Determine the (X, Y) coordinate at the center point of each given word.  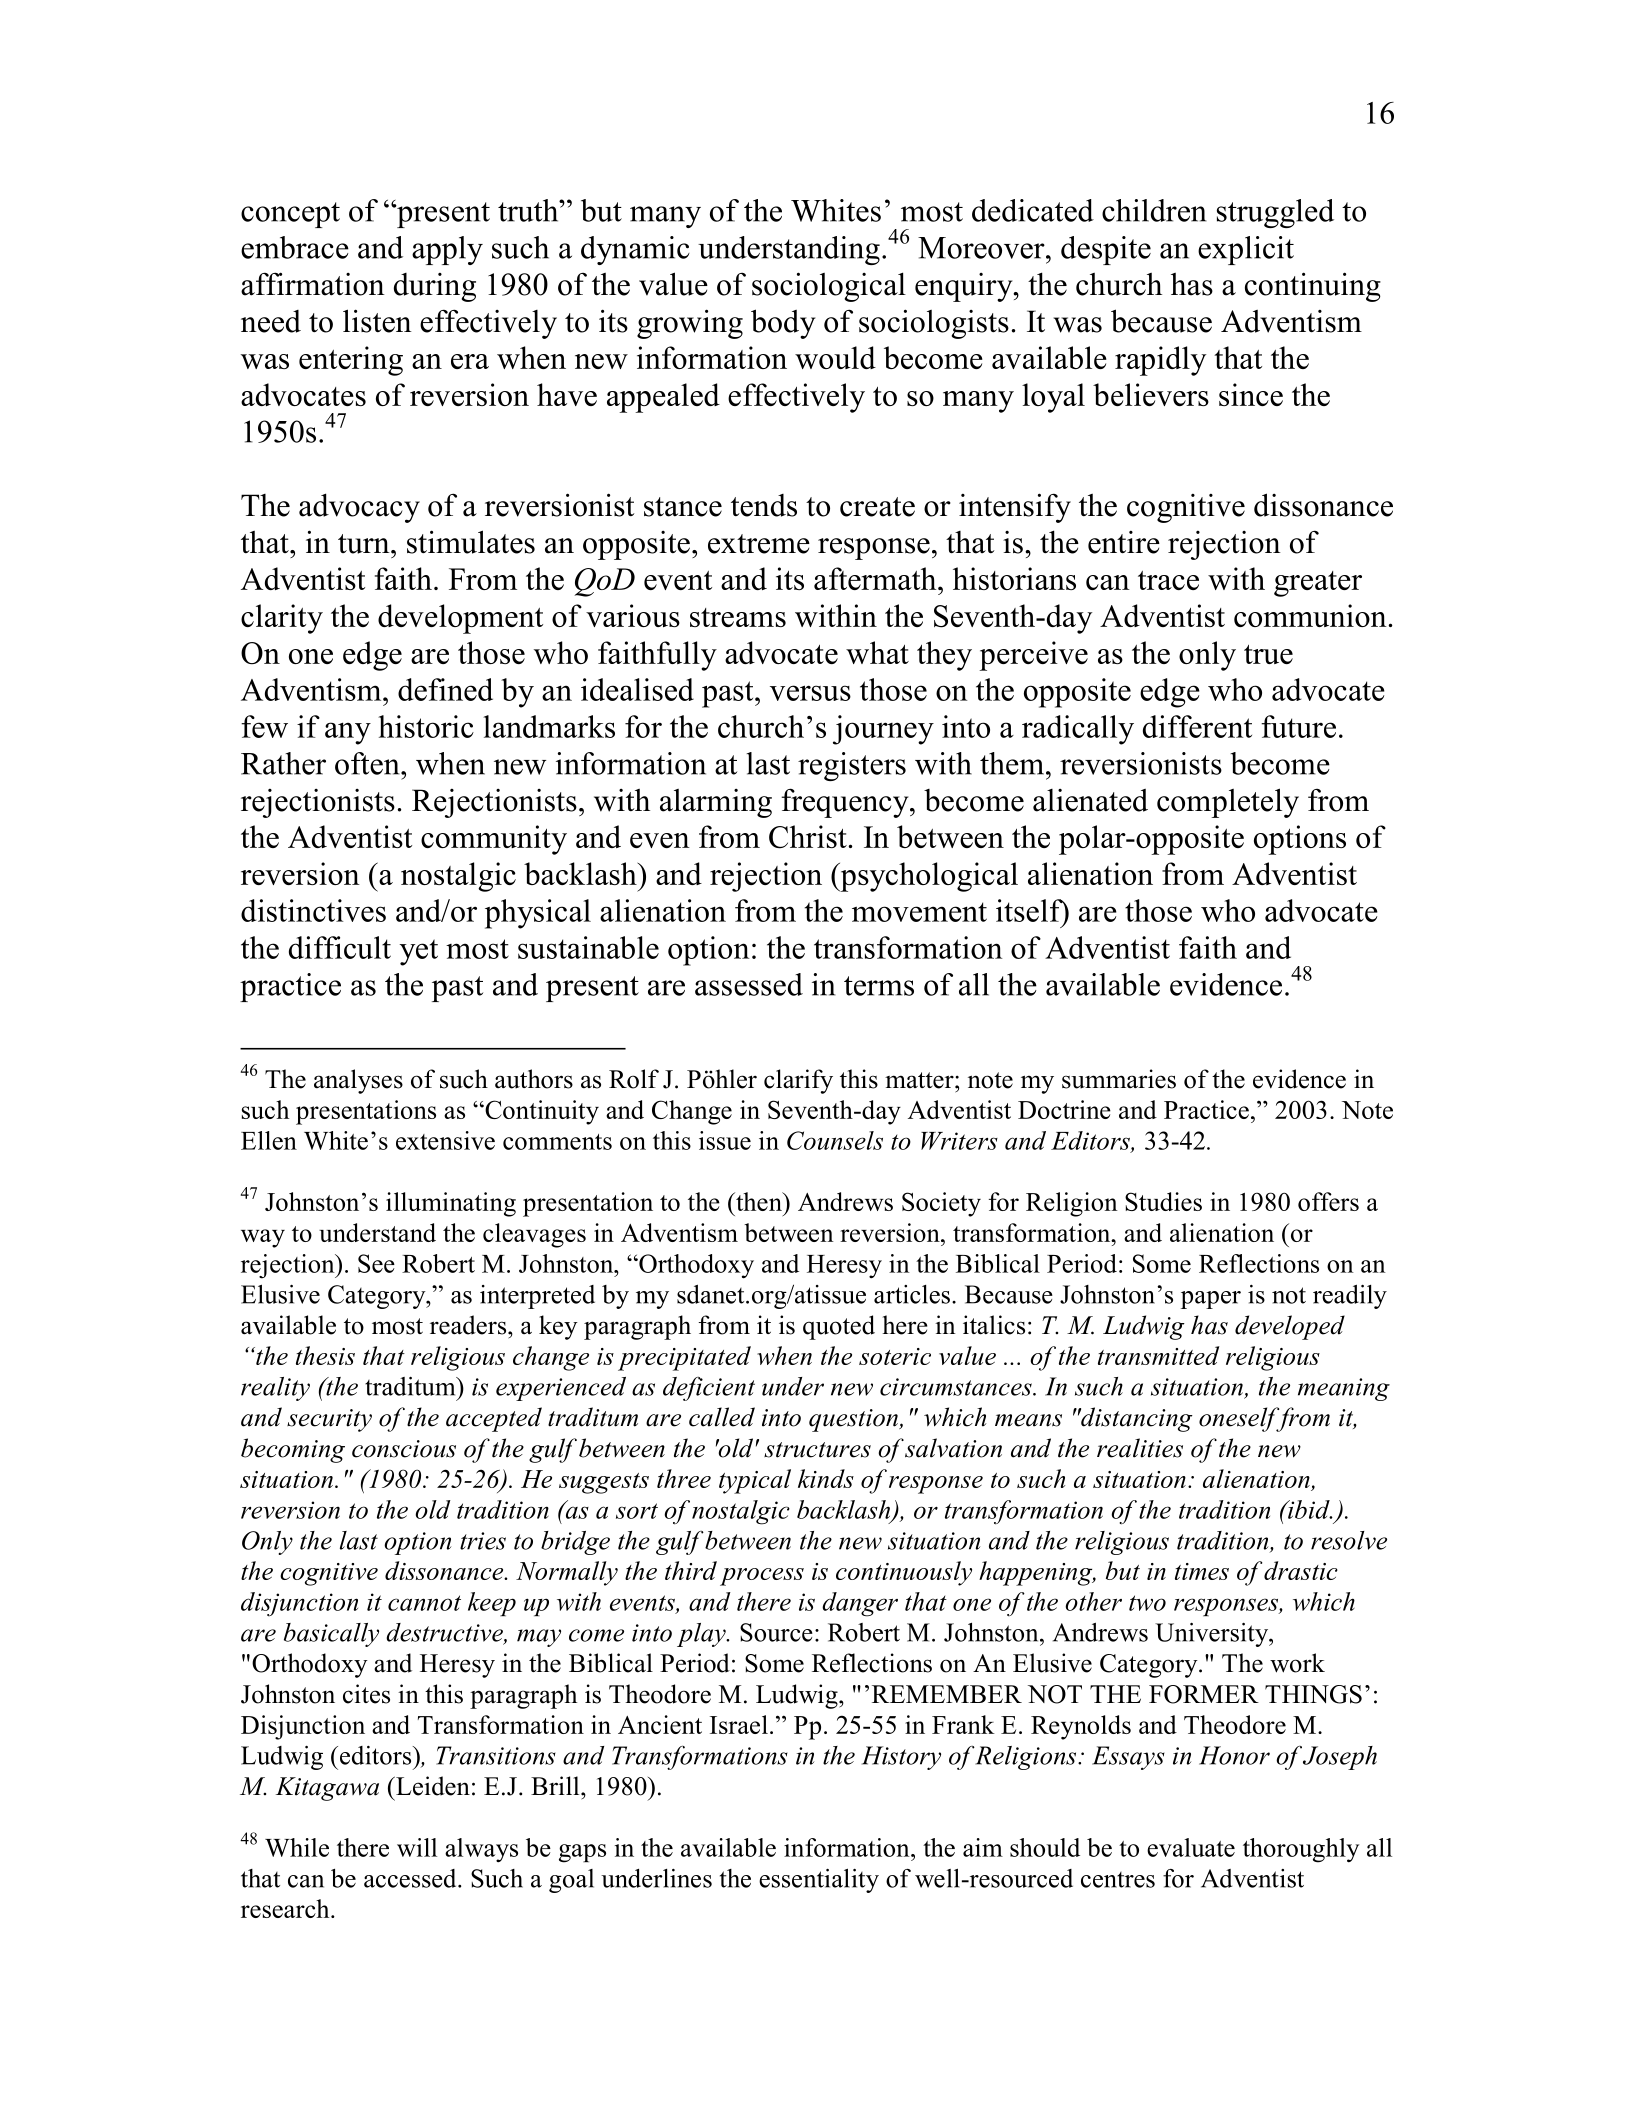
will (417, 1847)
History (901, 1758)
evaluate (1191, 1847)
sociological (829, 287)
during (435, 287)
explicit (1246, 250)
